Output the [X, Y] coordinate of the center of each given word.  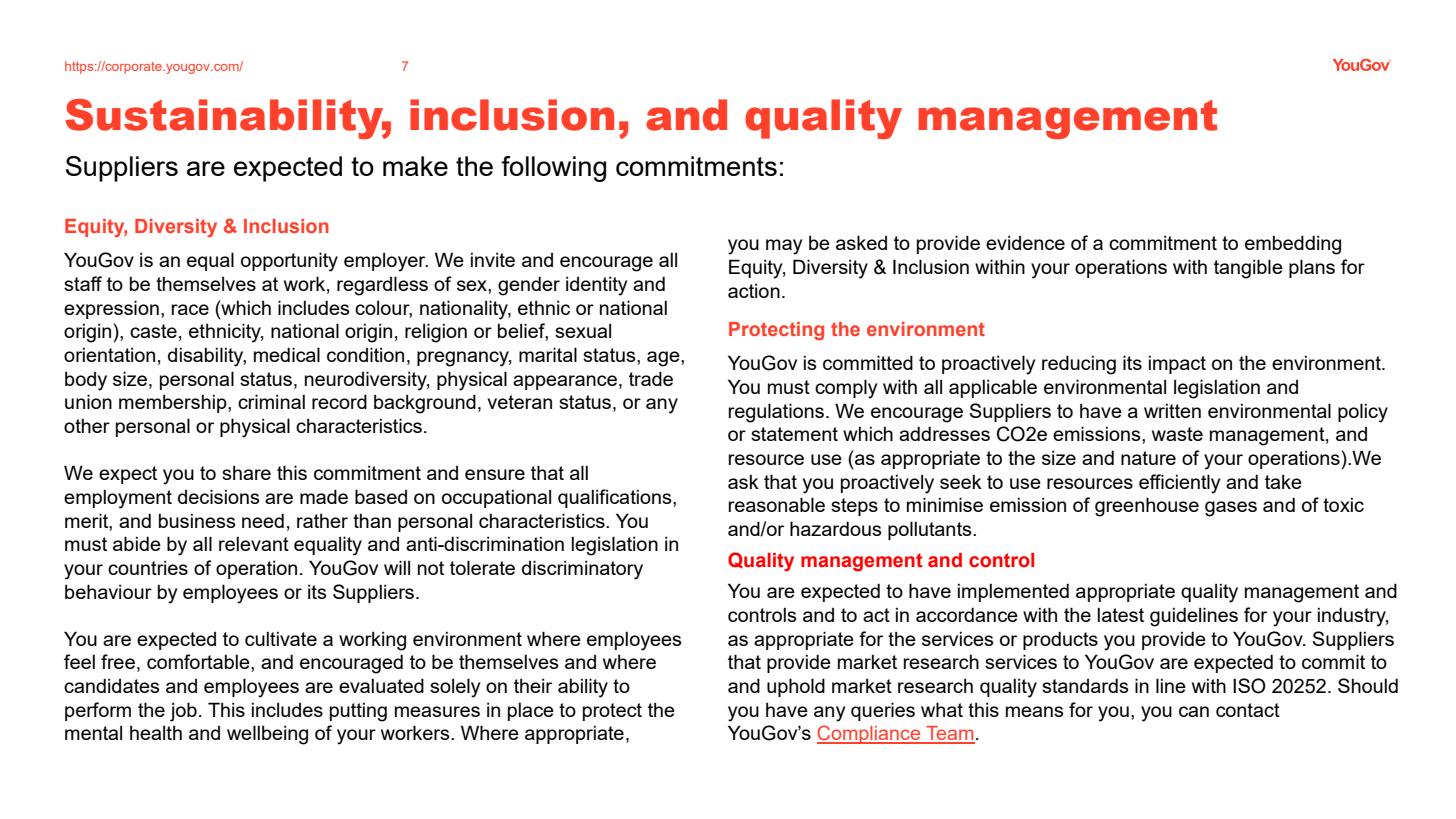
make [415, 166]
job [183, 712]
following [553, 169]
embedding [1293, 245]
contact [1248, 710]
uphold [796, 687]
